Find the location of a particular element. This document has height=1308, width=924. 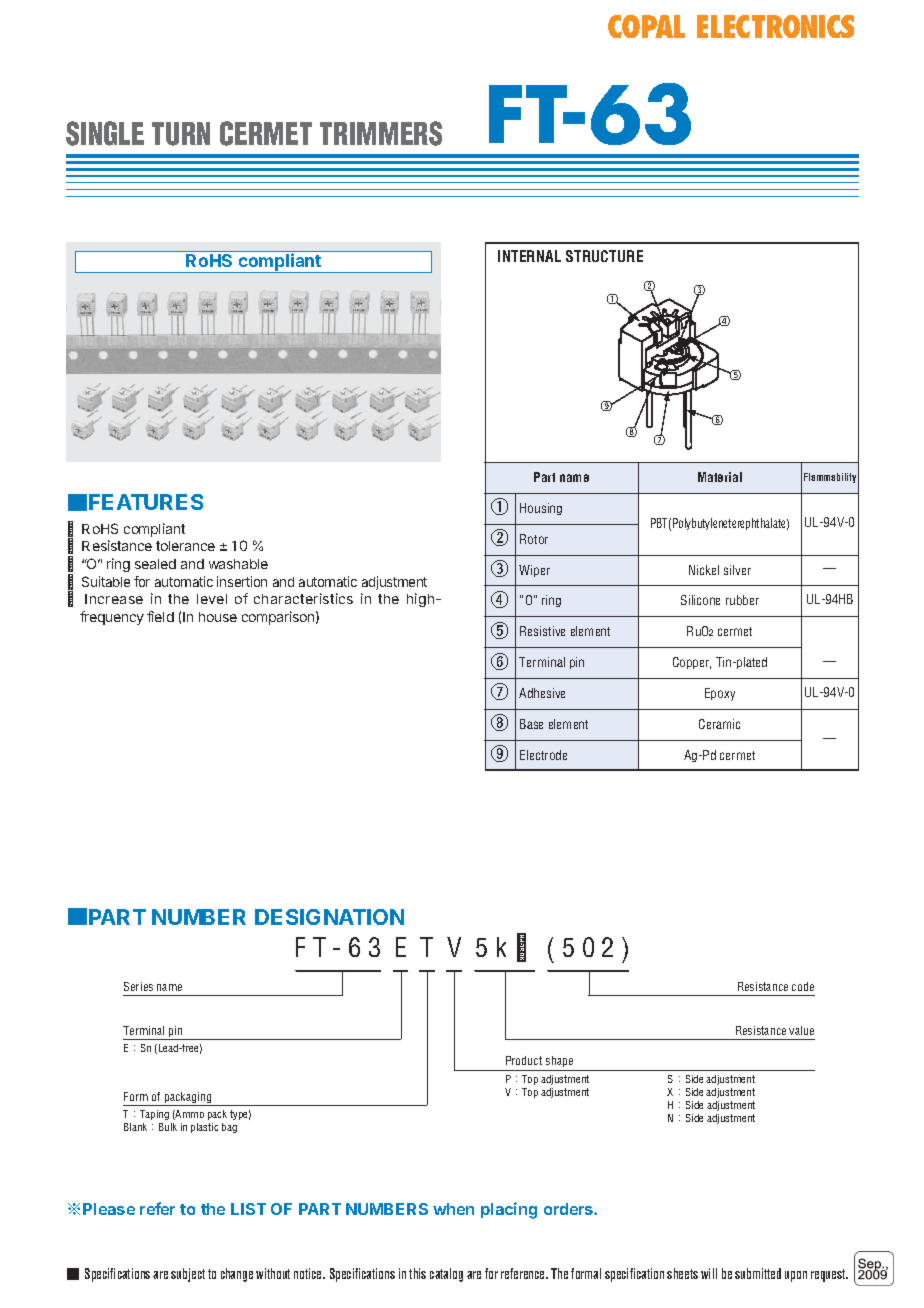

house is located at coordinates (218, 617).
